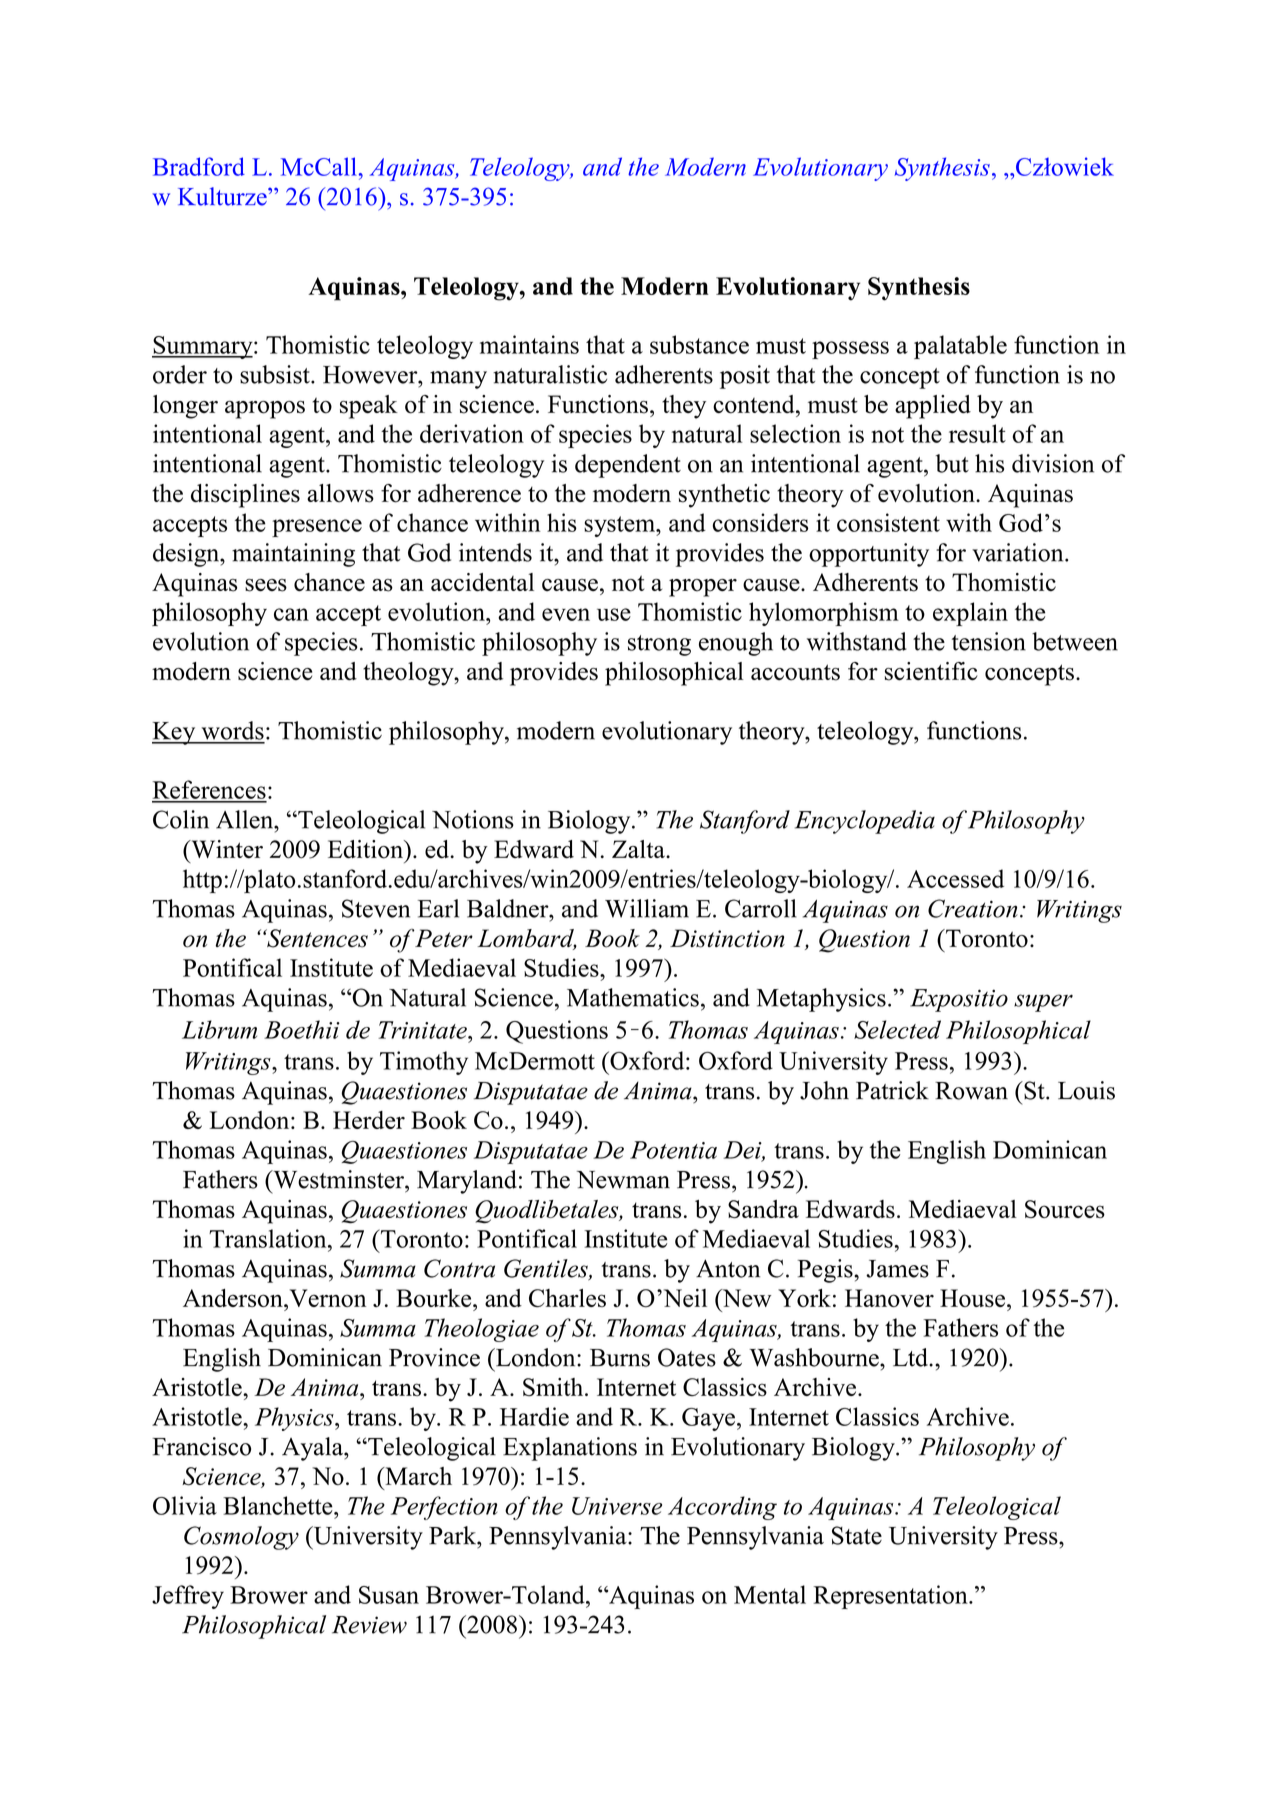 The width and height of the document is (1279, 1810). What do you see at coordinates (973, 908) in the document?
I see `Creation` at bounding box center [973, 908].
